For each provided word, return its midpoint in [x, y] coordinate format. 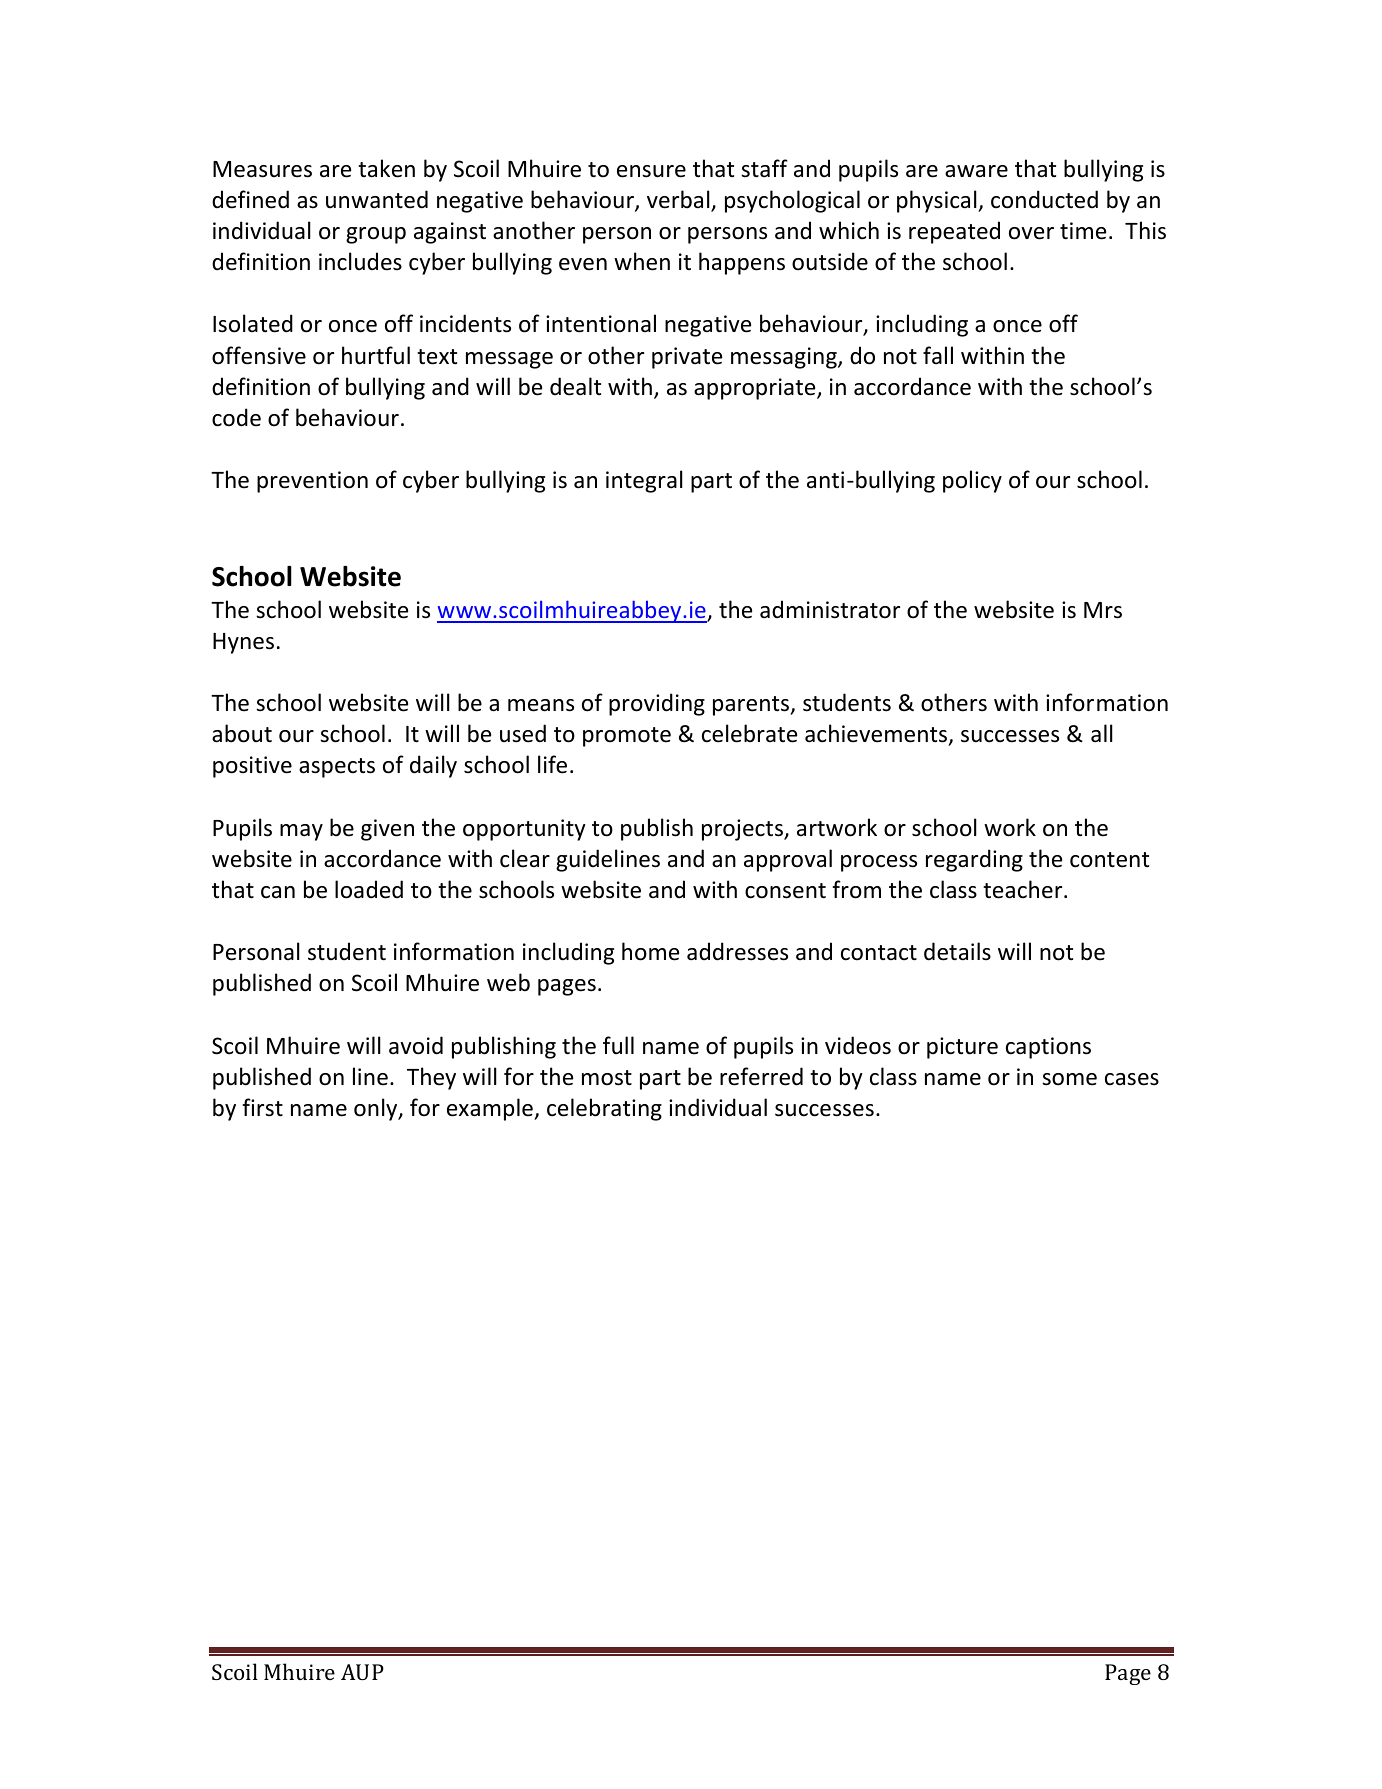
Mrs [1103, 610]
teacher [1024, 889]
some [1069, 1079]
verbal [679, 200]
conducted [1044, 199]
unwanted [377, 199]
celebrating [604, 1109]
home [650, 951]
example [491, 1109]
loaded [369, 889]
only [377, 1109]
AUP [362, 1672]
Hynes [243, 643]
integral [644, 481]
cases [1132, 1079]
